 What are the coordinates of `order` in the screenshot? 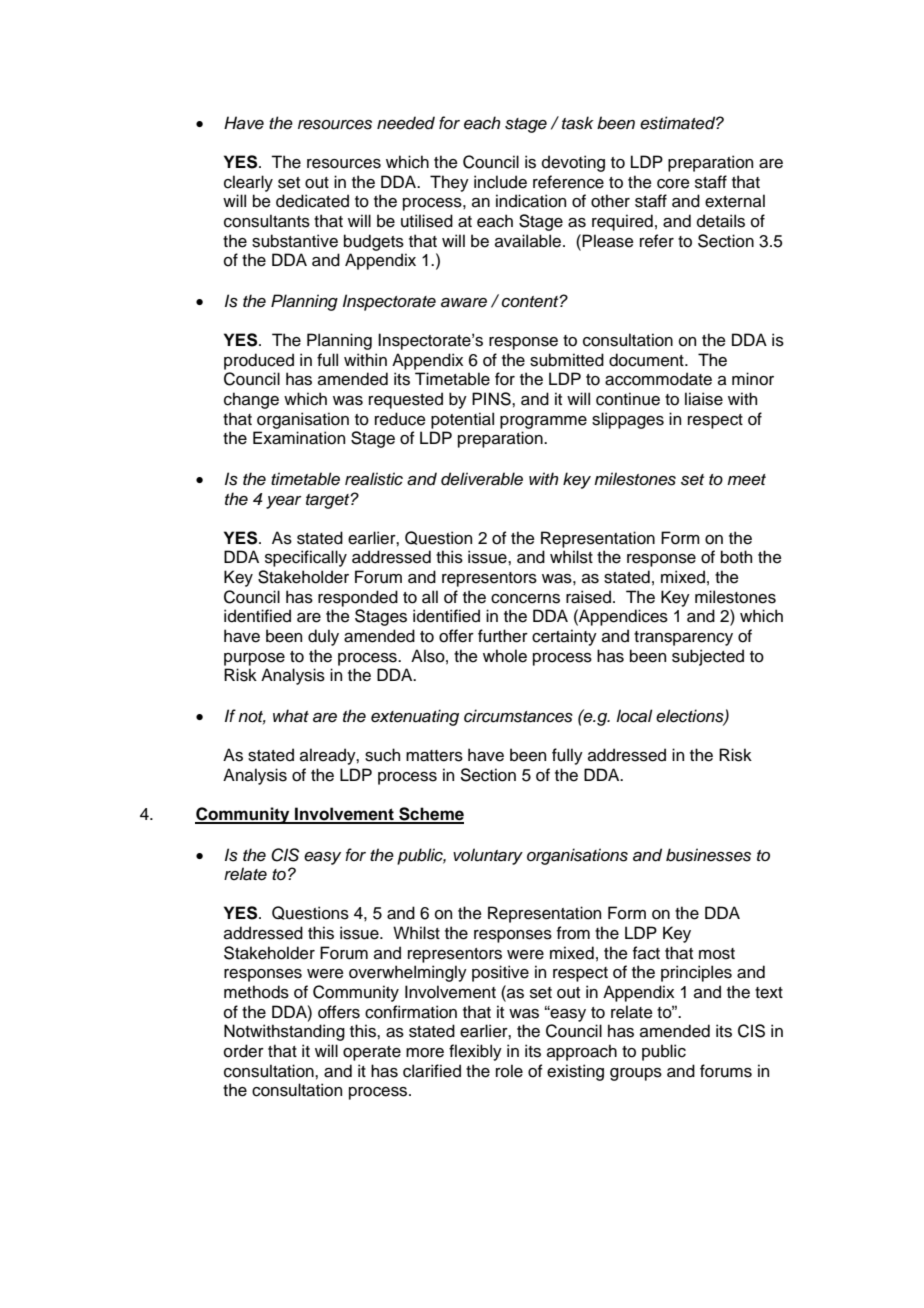 It's located at (244, 1051).
